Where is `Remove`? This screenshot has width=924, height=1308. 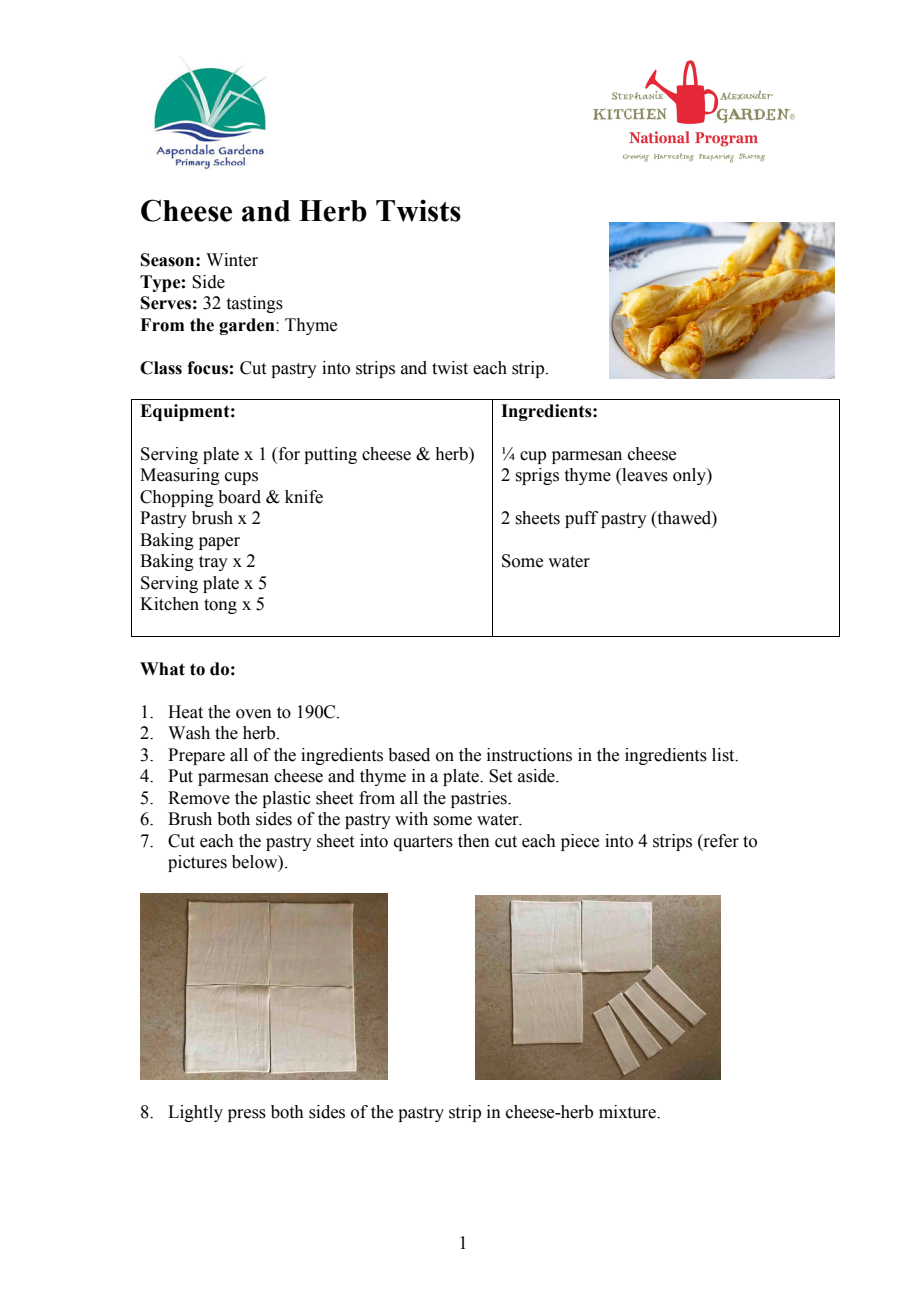 Remove is located at coordinates (199, 798).
